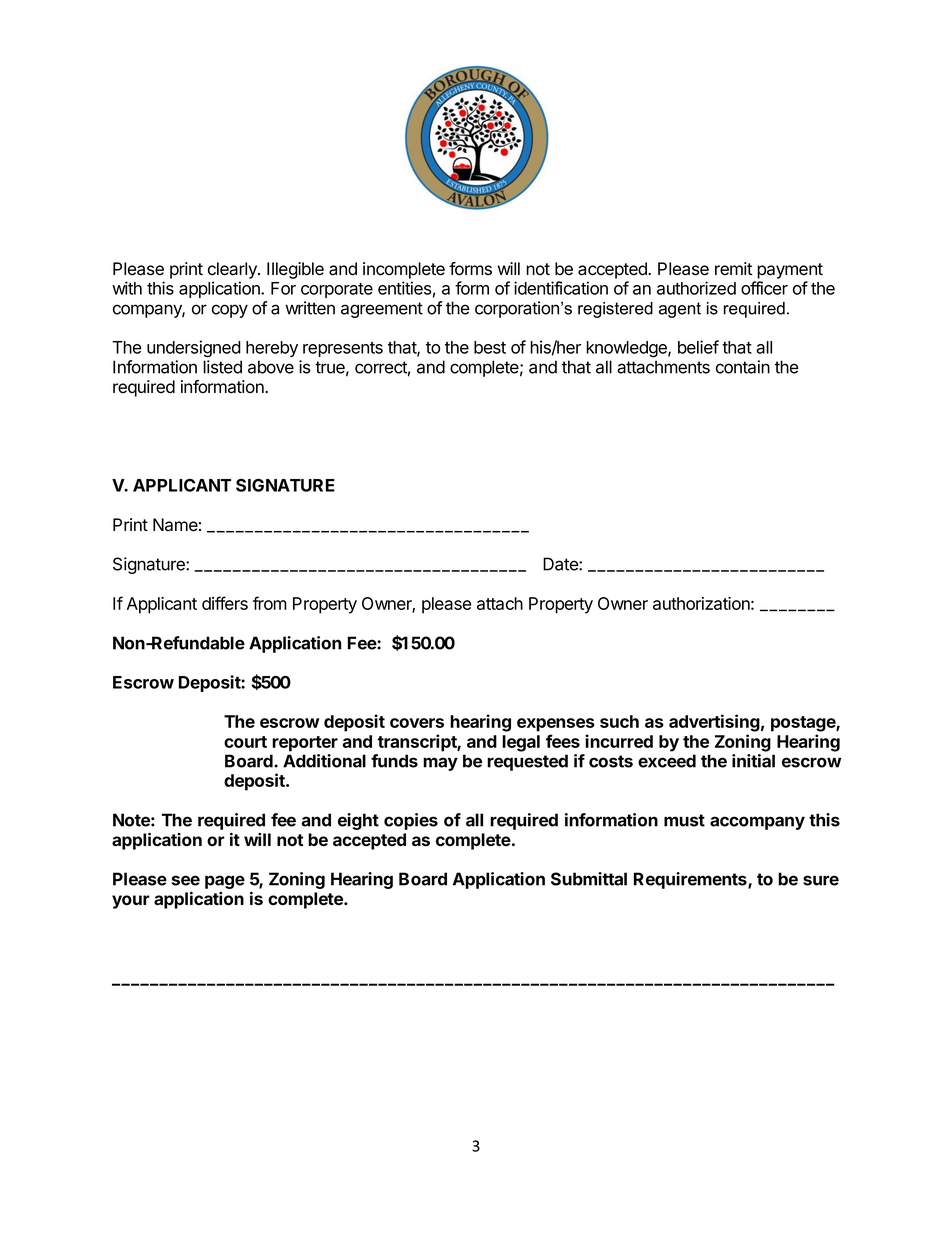 The image size is (952, 1233). I want to click on Date, so click(561, 564).
